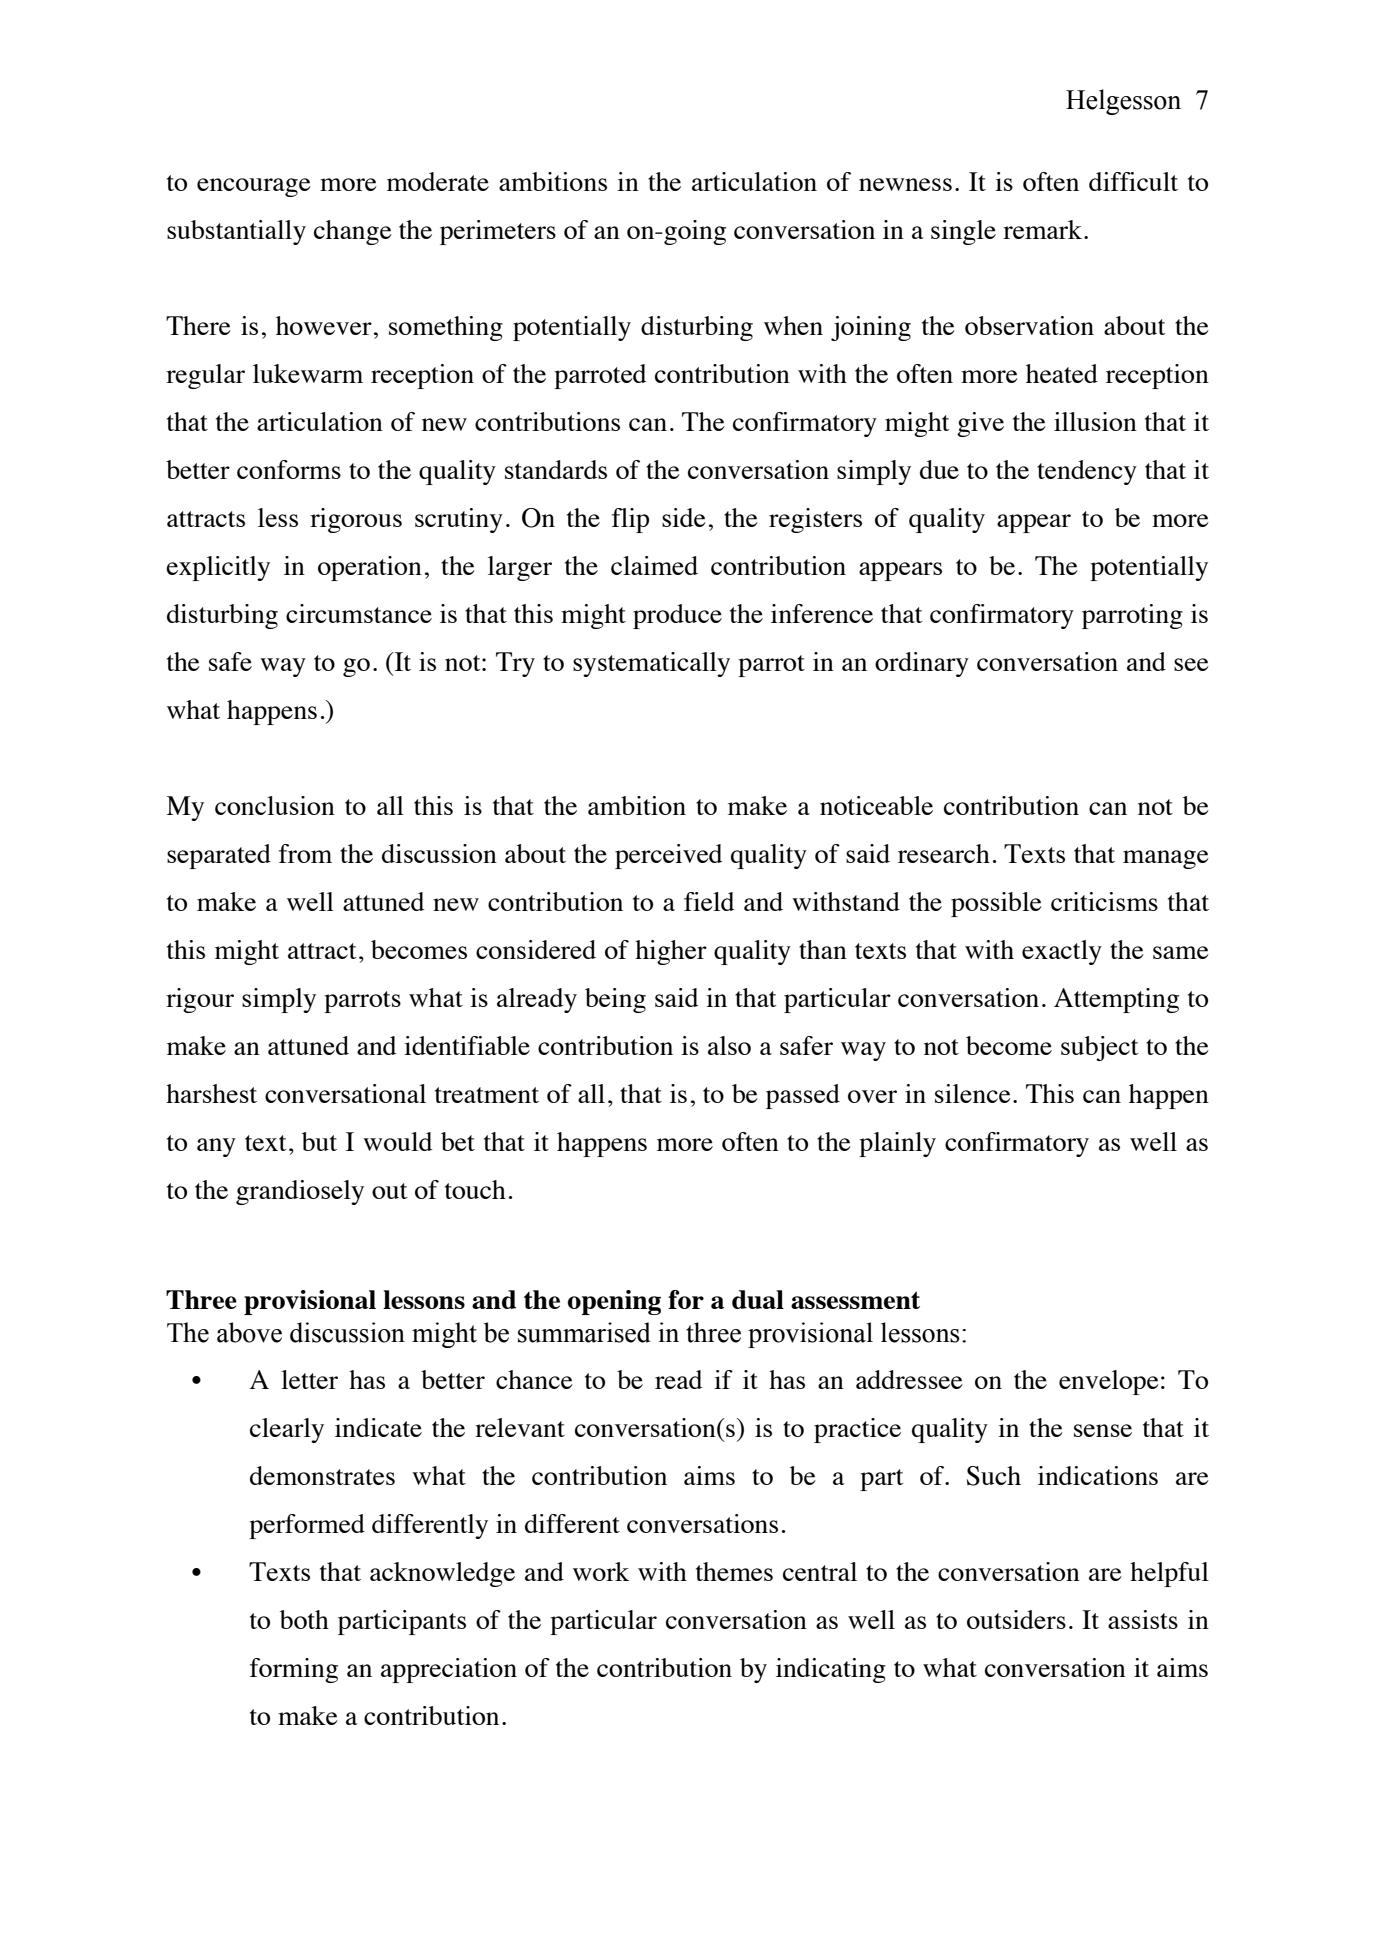 The height and width of the document is (1945, 1375). I want to click on circumstance, so click(359, 613).
